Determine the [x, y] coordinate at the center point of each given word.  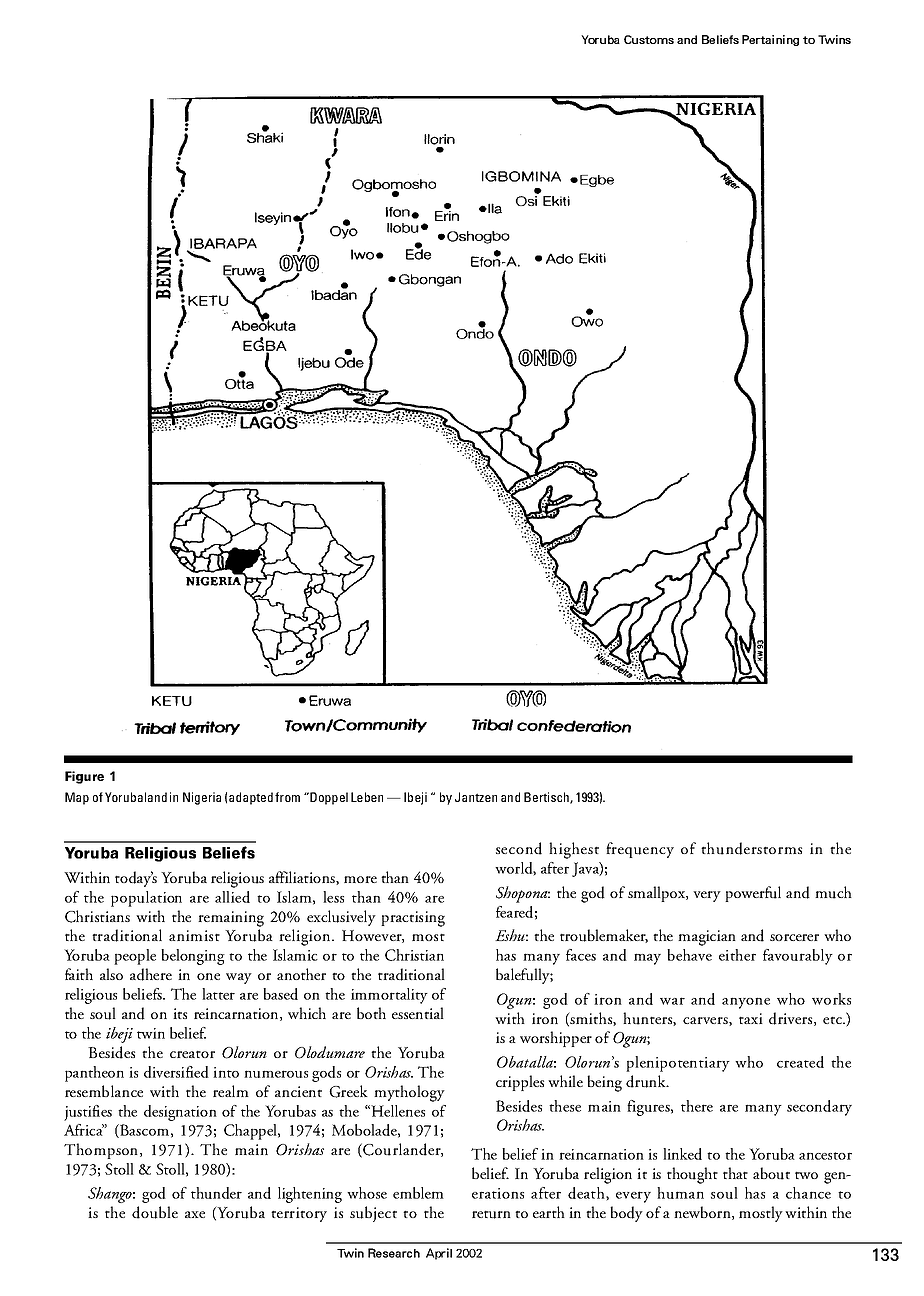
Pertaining [770, 40]
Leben [367, 797]
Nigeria [202, 798]
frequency [640, 850]
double [155, 1212]
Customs [649, 39]
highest [574, 850]
